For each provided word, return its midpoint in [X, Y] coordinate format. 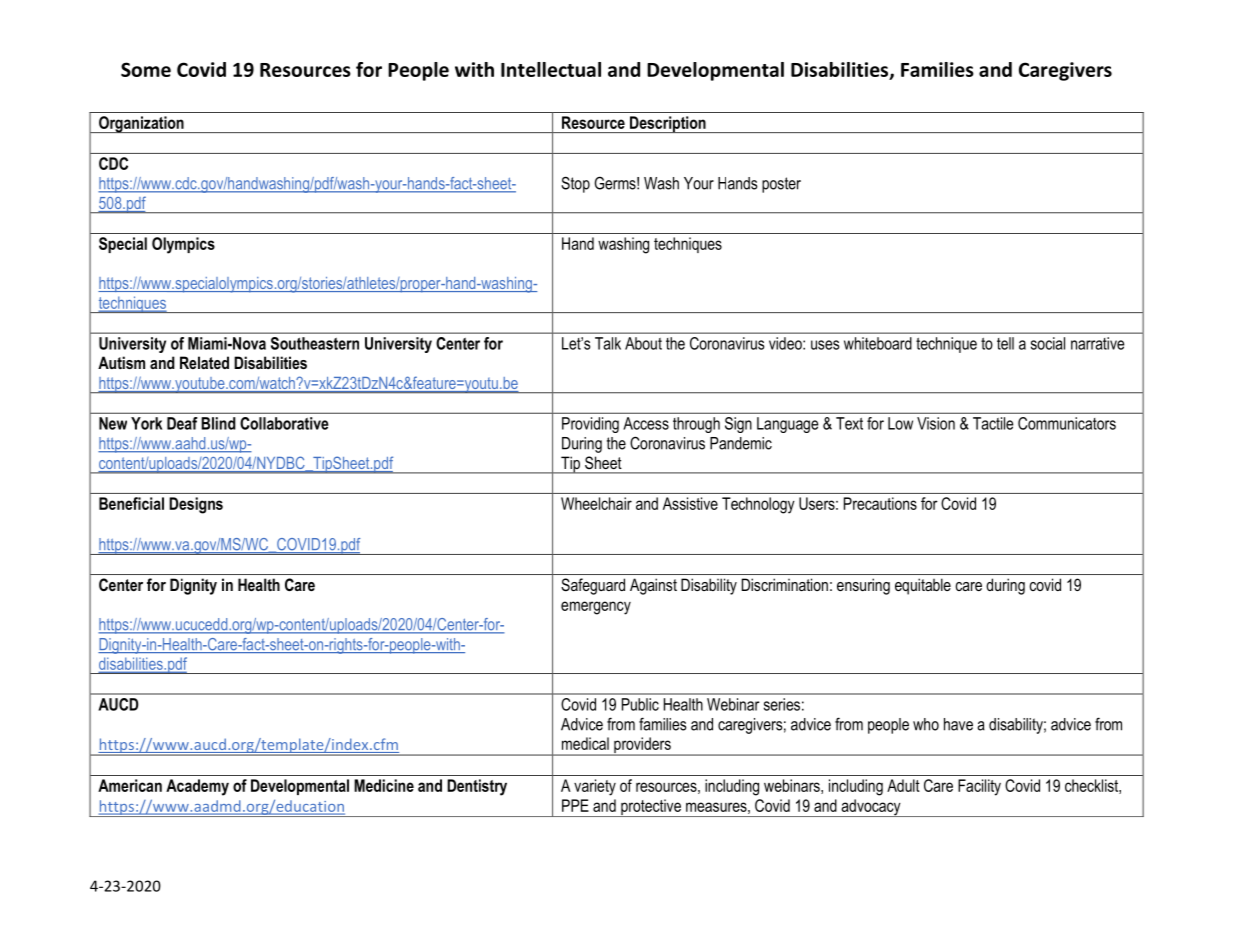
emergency [596, 608]
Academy [197, 787]
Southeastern [315, 343]
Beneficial [131, 503]
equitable [923, 586]
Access [646, 423]
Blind [218, 423]
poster [781, 185]
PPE [575, 805]
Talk [608, 343]
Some [146, 69]
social [1048, 343]
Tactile [993, 423]
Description [668, 124]
